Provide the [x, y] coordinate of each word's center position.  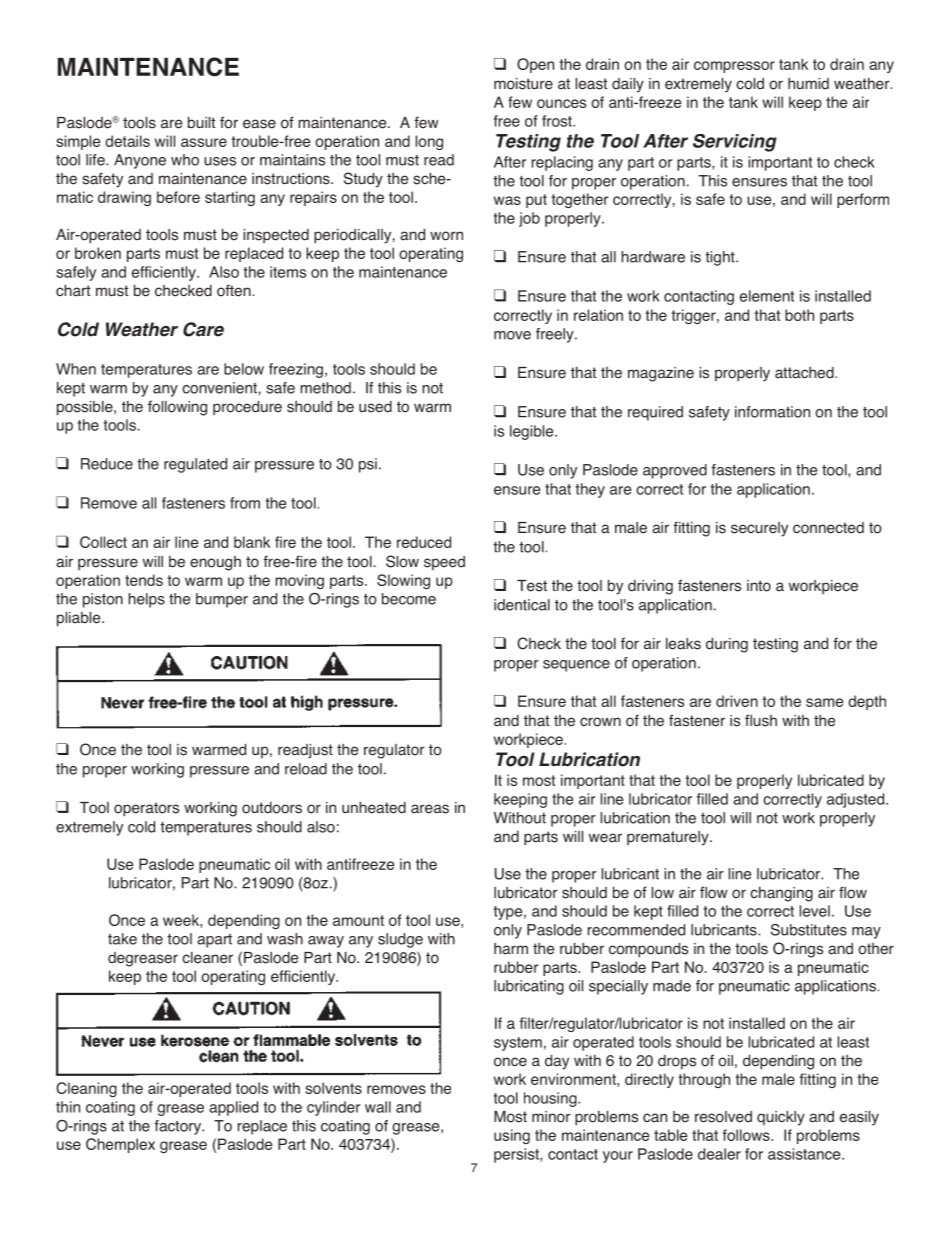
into [759, 586]
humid [808, 84]
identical [522, 605]
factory [179, 1127]
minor [551, 1117]
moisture [523, 84]
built [201, 123]
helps [146, 600]
